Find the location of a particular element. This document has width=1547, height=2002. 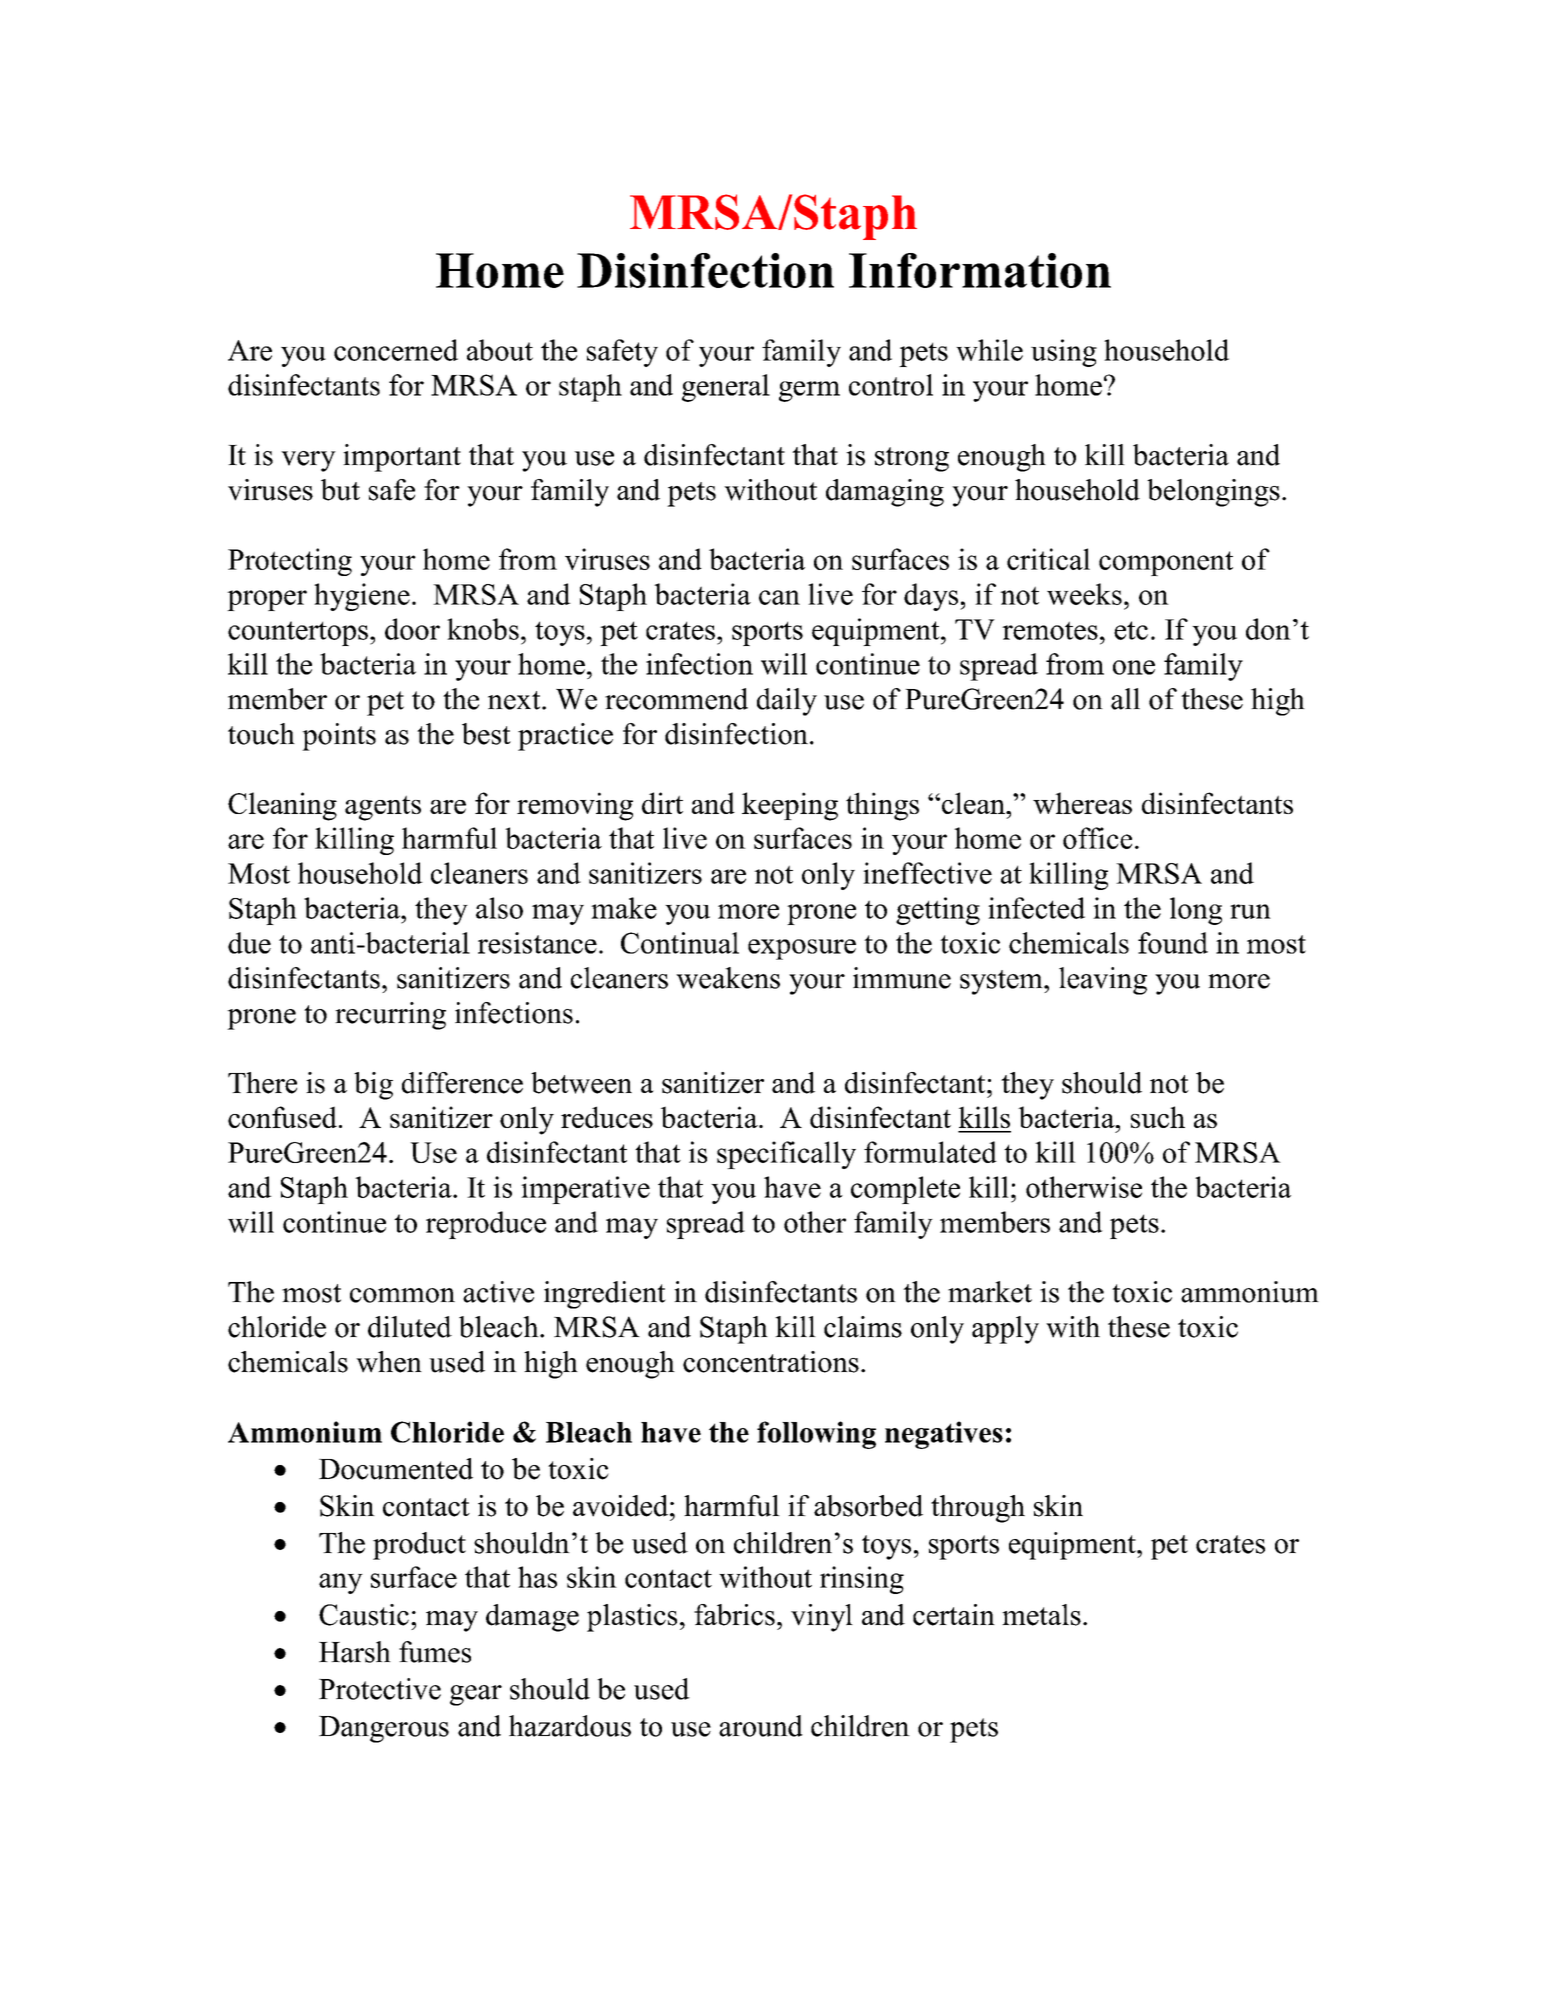

concerned is located at coordinates (396, 350).
